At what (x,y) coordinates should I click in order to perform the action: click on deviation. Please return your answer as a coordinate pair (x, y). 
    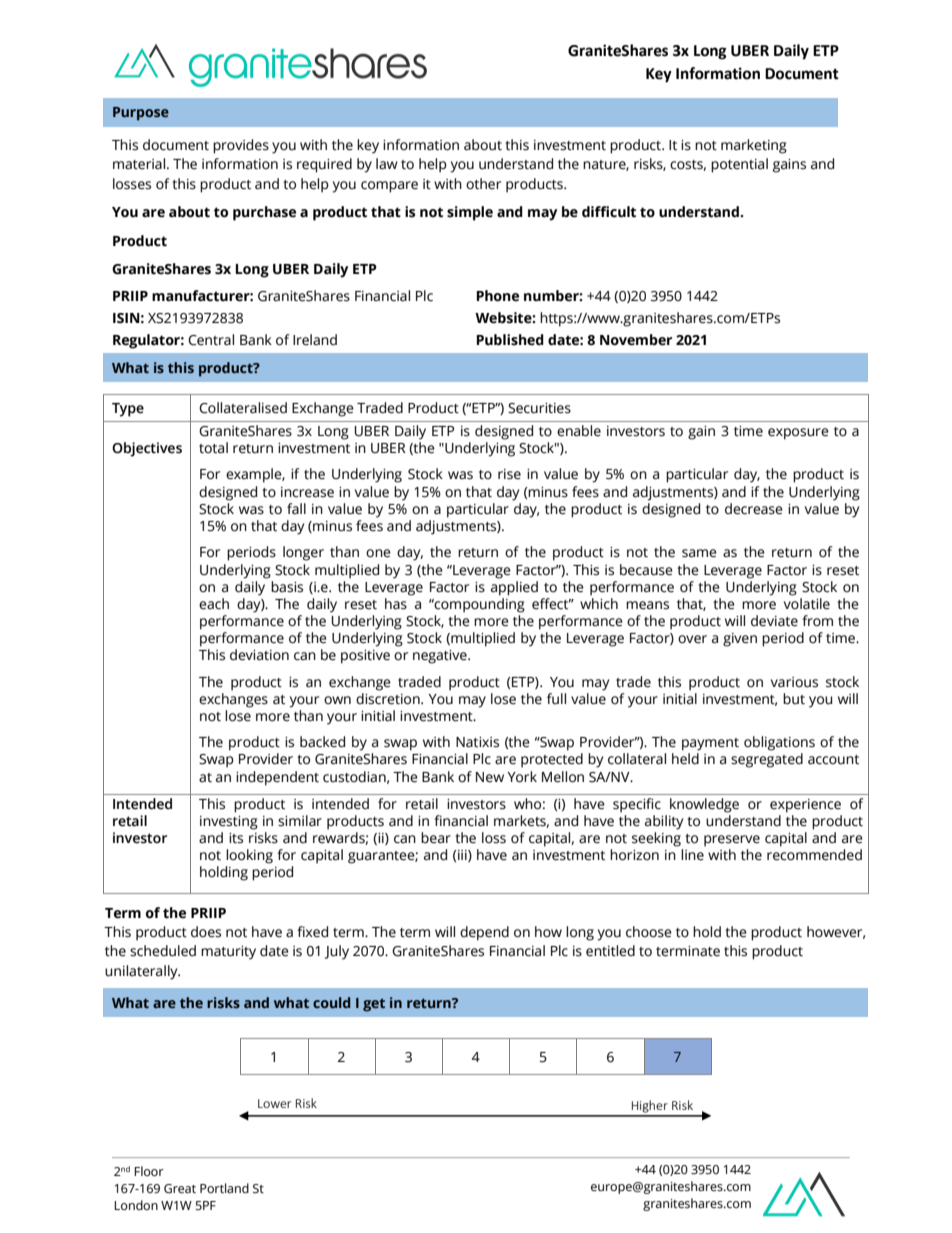
    Looking at the image, I should click on (259, 655).
